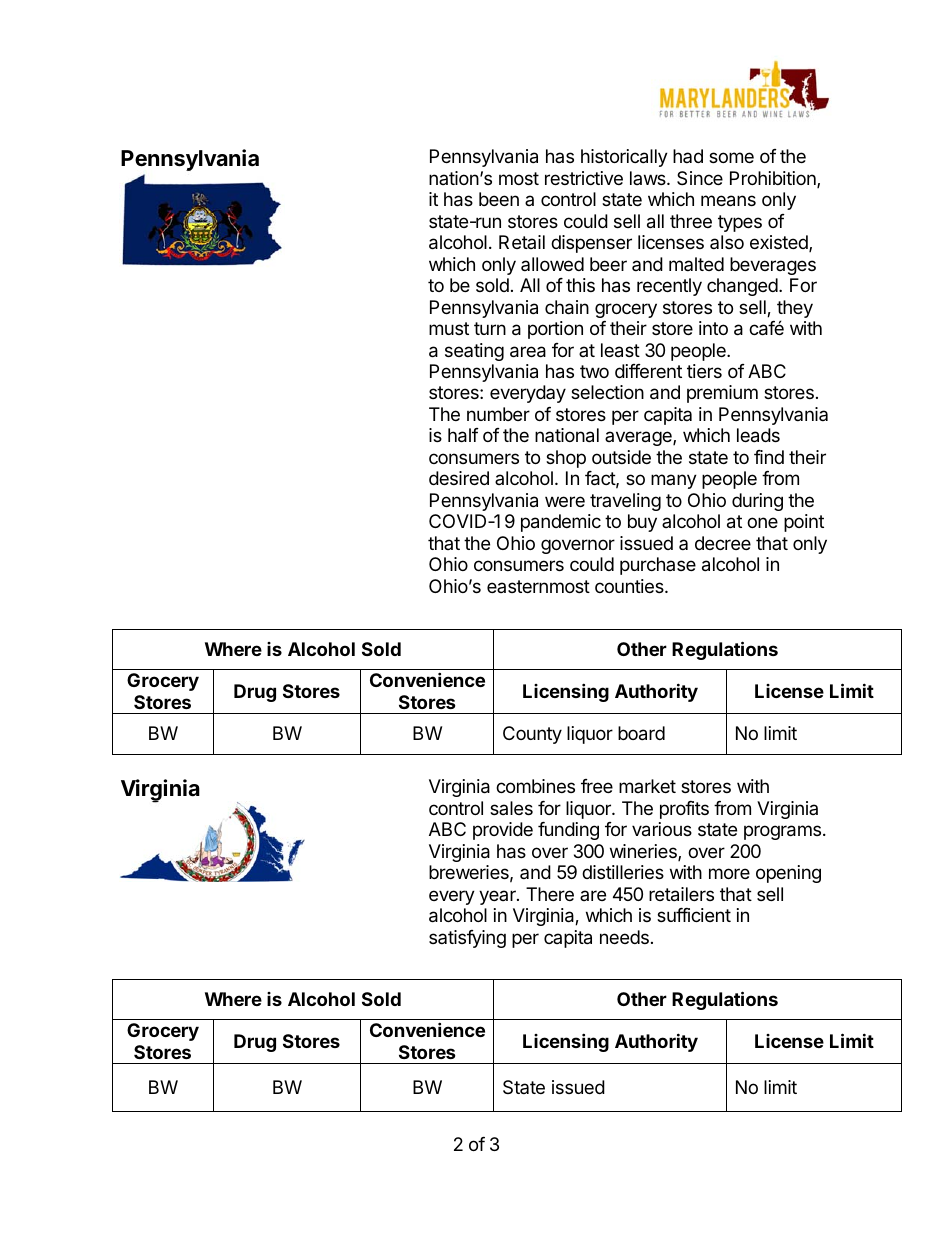 The image size is (952, 1233). What do you see at coordinates (498, 897) in the document?
I see `year` at bounding box center [498, 897].
